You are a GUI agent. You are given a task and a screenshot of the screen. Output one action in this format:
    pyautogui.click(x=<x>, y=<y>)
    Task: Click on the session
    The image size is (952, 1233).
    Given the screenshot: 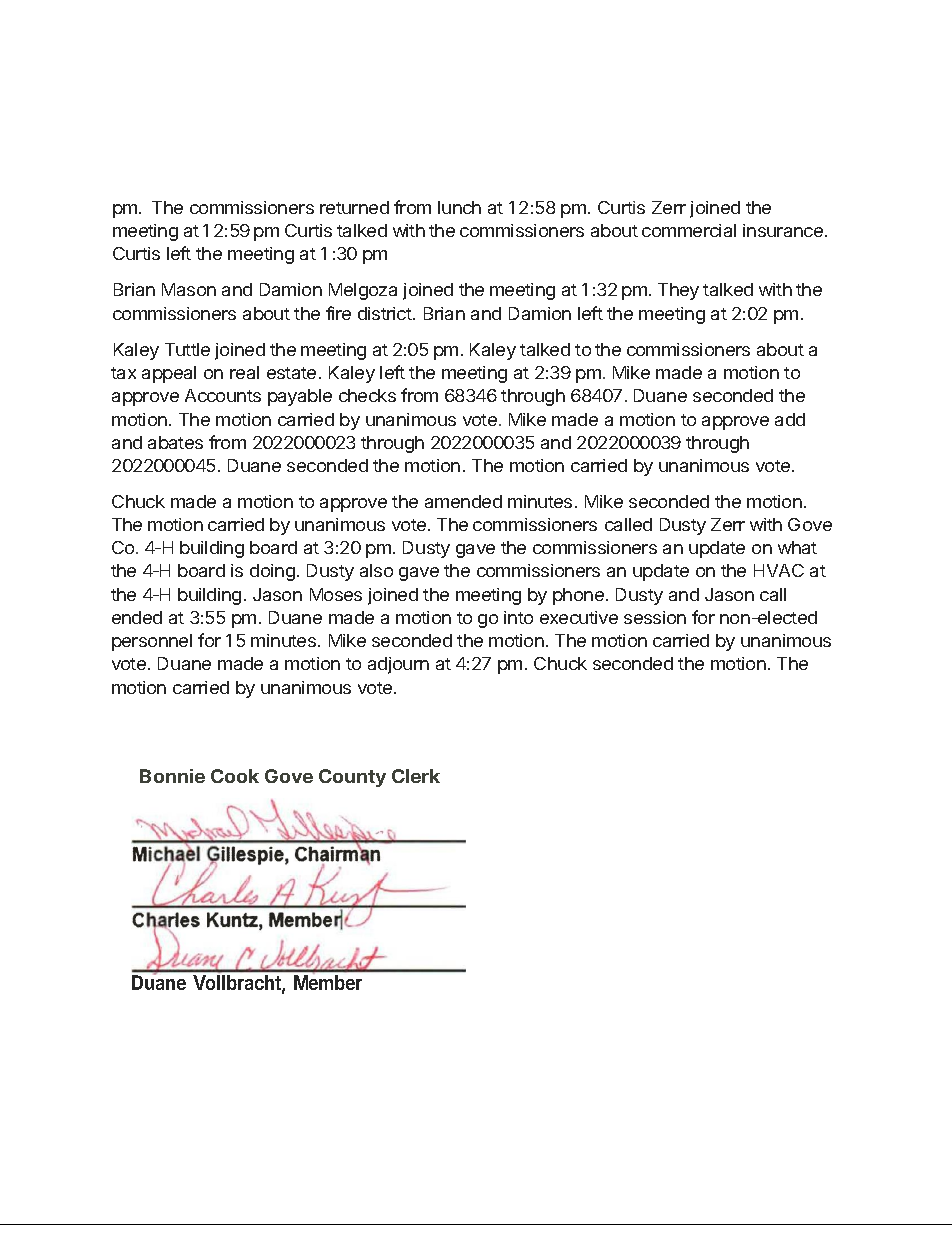 What is the action you would take?
    pyautogui.click(x=655, y=617)
